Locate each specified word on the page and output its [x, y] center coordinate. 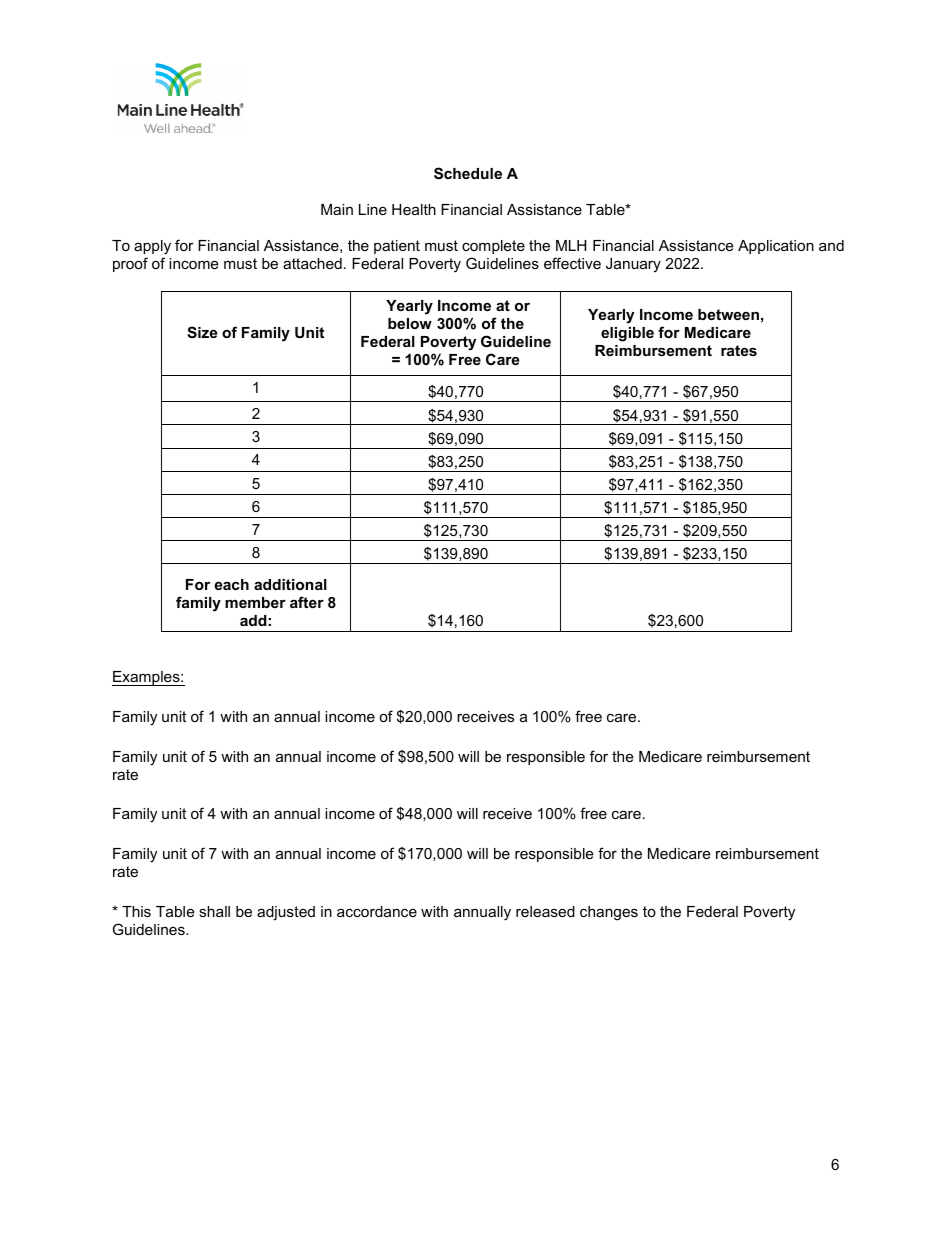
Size [202, 332]
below [410, 323]
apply [152, 247]
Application [776, 247]
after [307, 602]
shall [214, 911]
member [255, 602]
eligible [627, 334]
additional [290, 584]
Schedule [468, 173]
